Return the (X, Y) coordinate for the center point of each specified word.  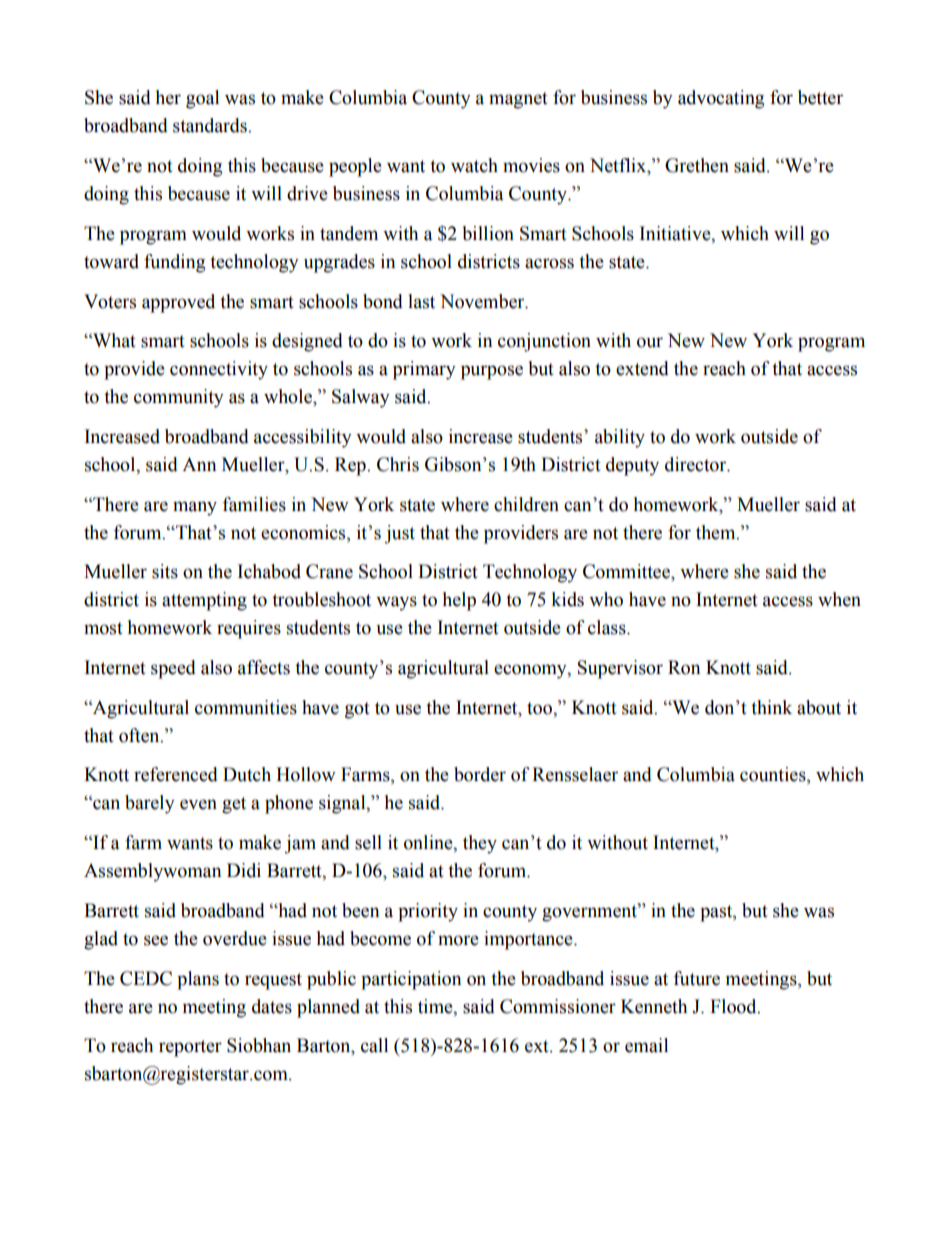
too (540, 708)
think (771, 707)
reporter (190, 1048)
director (697, 464)
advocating (721, 99)
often (140, 735)
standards (211, 125)
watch (474, 165)
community (179, 398)
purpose (492, 372)
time (436, 1006)
